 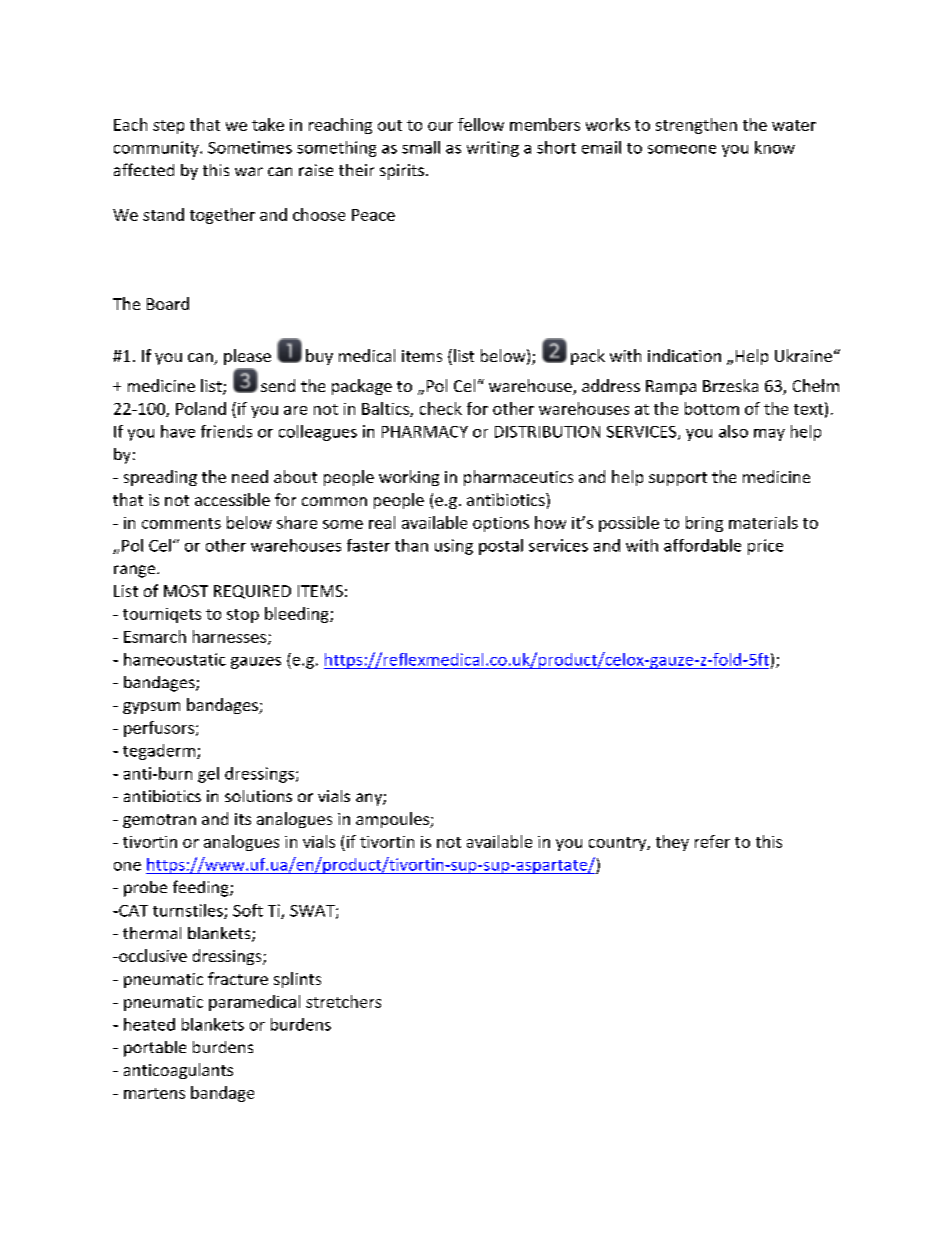 I want to click on stop, so click(x=243, y=616).
